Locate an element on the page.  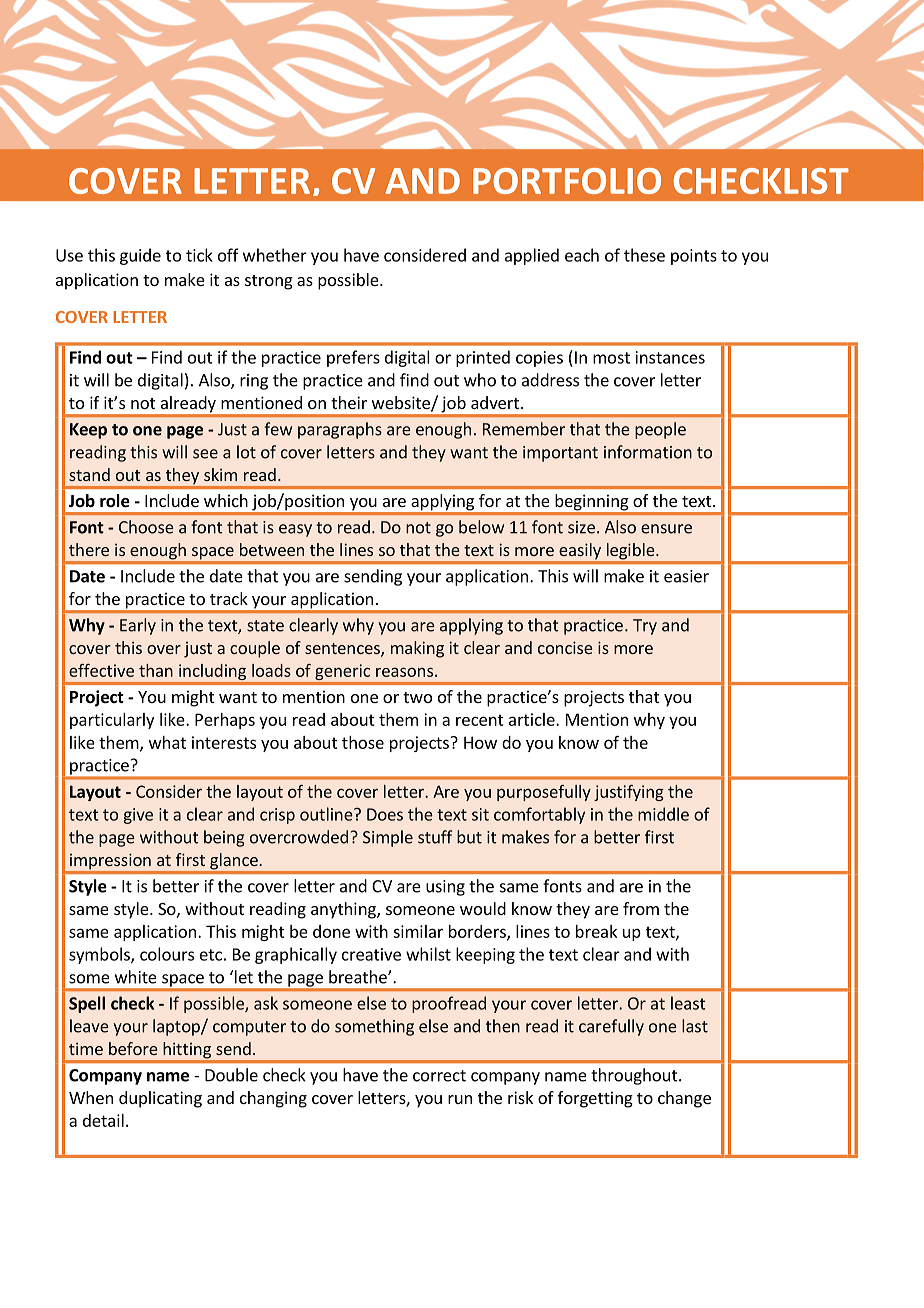
whether is located at coordinates (275, 255).
